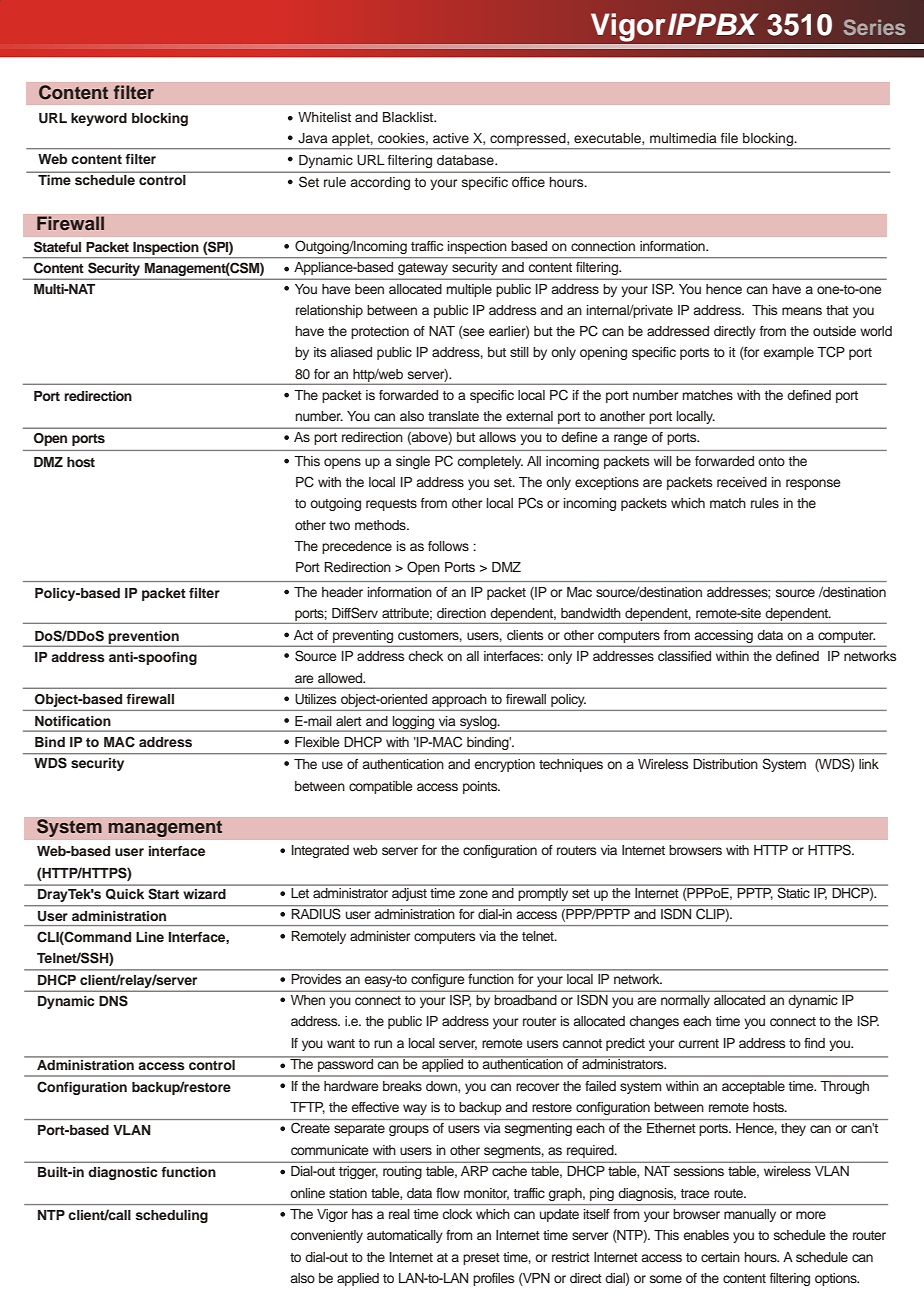 Image resolution: width=924 pixels, height=1308 pixels. I want to click on onto, so click(771, 461).
